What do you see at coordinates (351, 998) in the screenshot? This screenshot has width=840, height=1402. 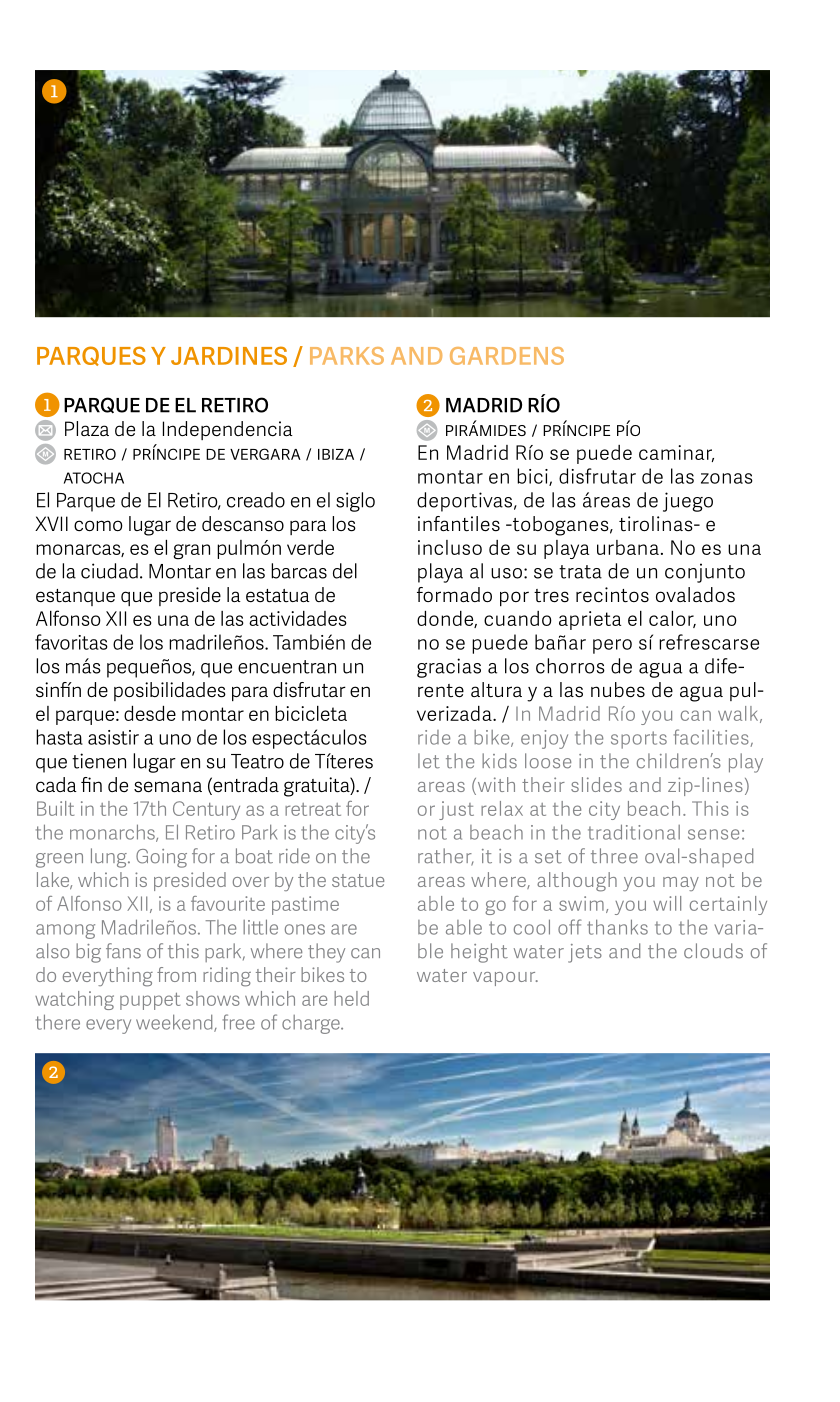 I see `held` at bounding box center [351, 998].
